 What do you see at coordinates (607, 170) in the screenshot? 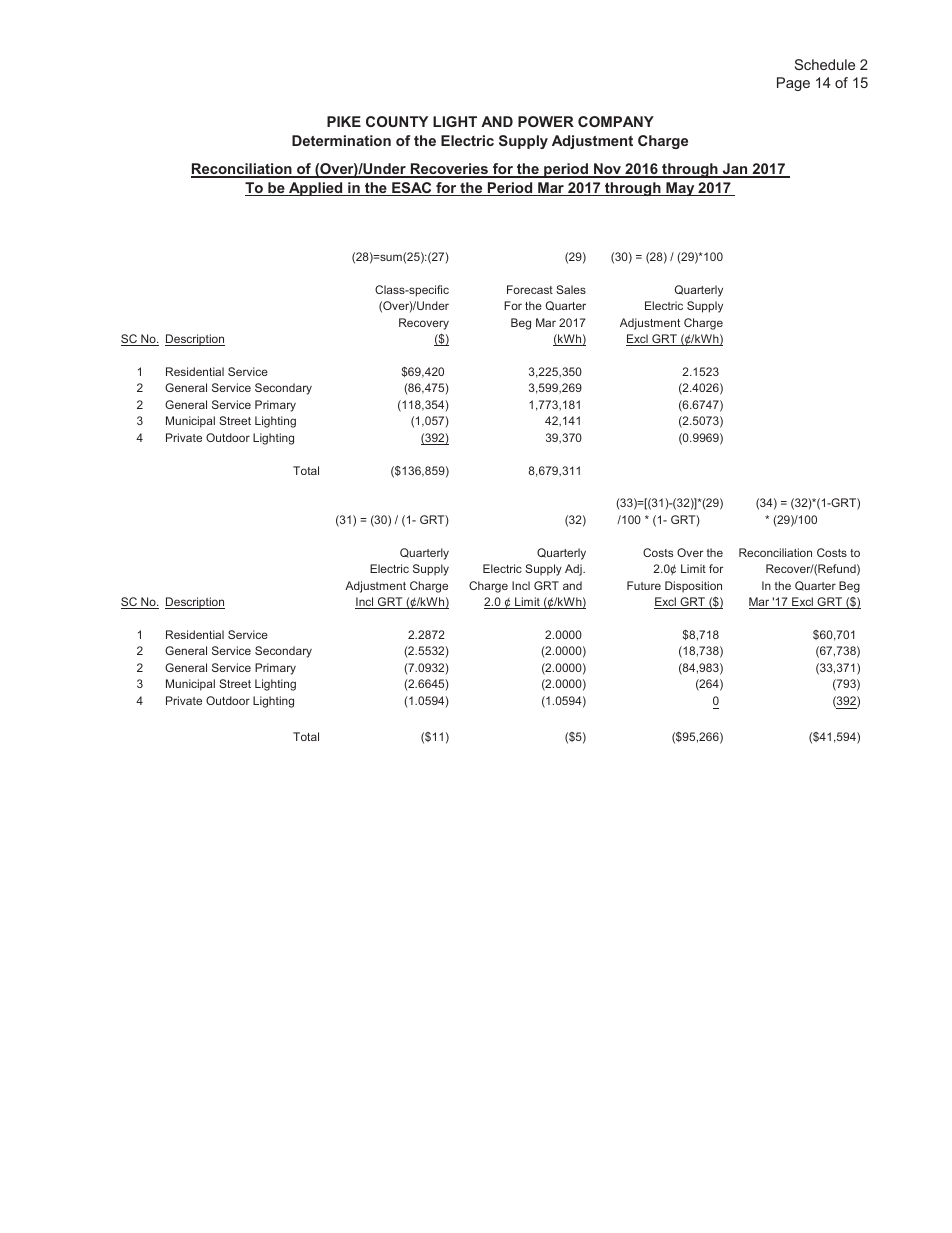
I see `Nov` at bounding box center [607, 170].
